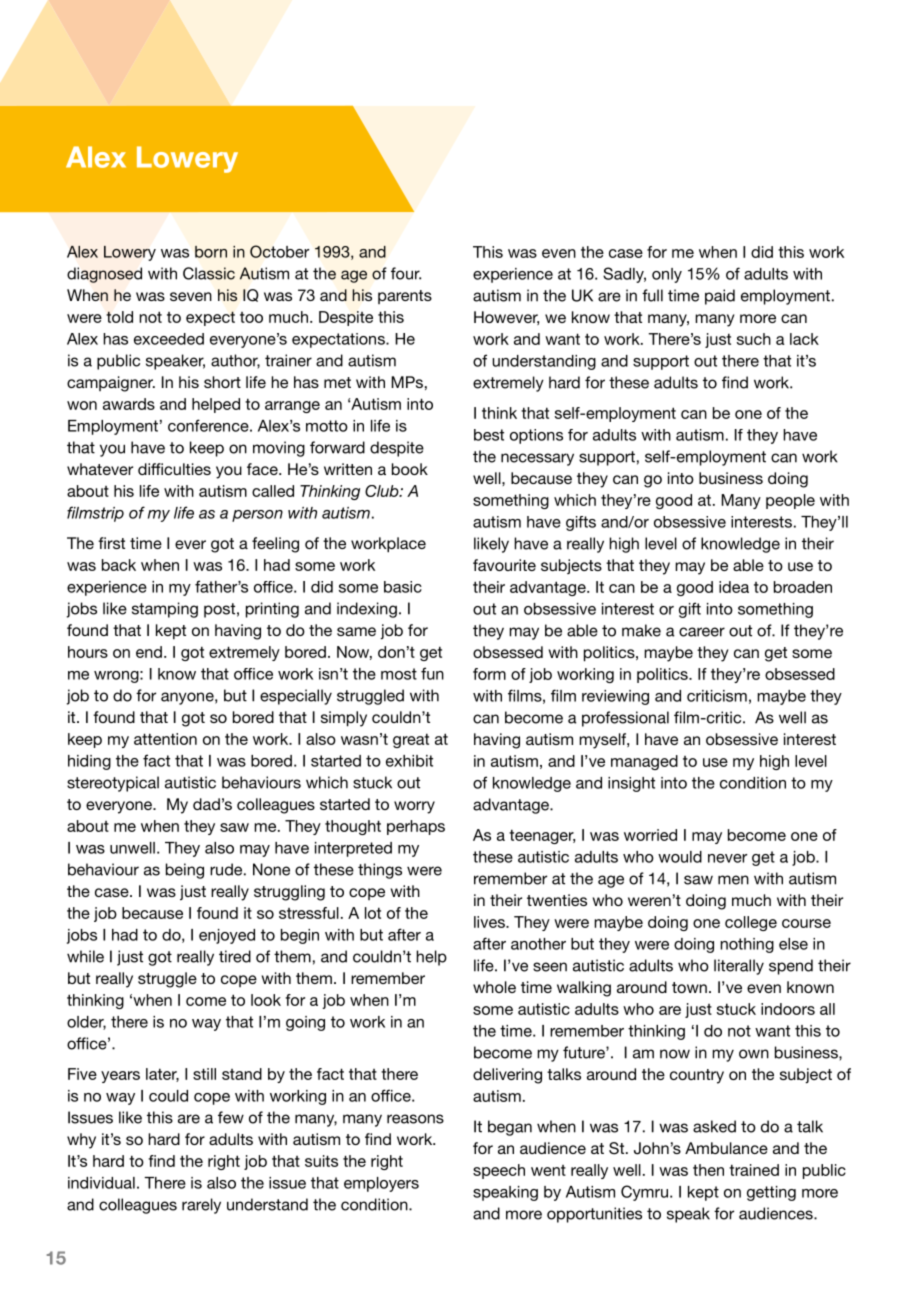 This screenshot has width=924, height=1308. What do you see at coordinates (494, 987) in the screenshot?
I see `whole` at bounding box center [494, 987].
